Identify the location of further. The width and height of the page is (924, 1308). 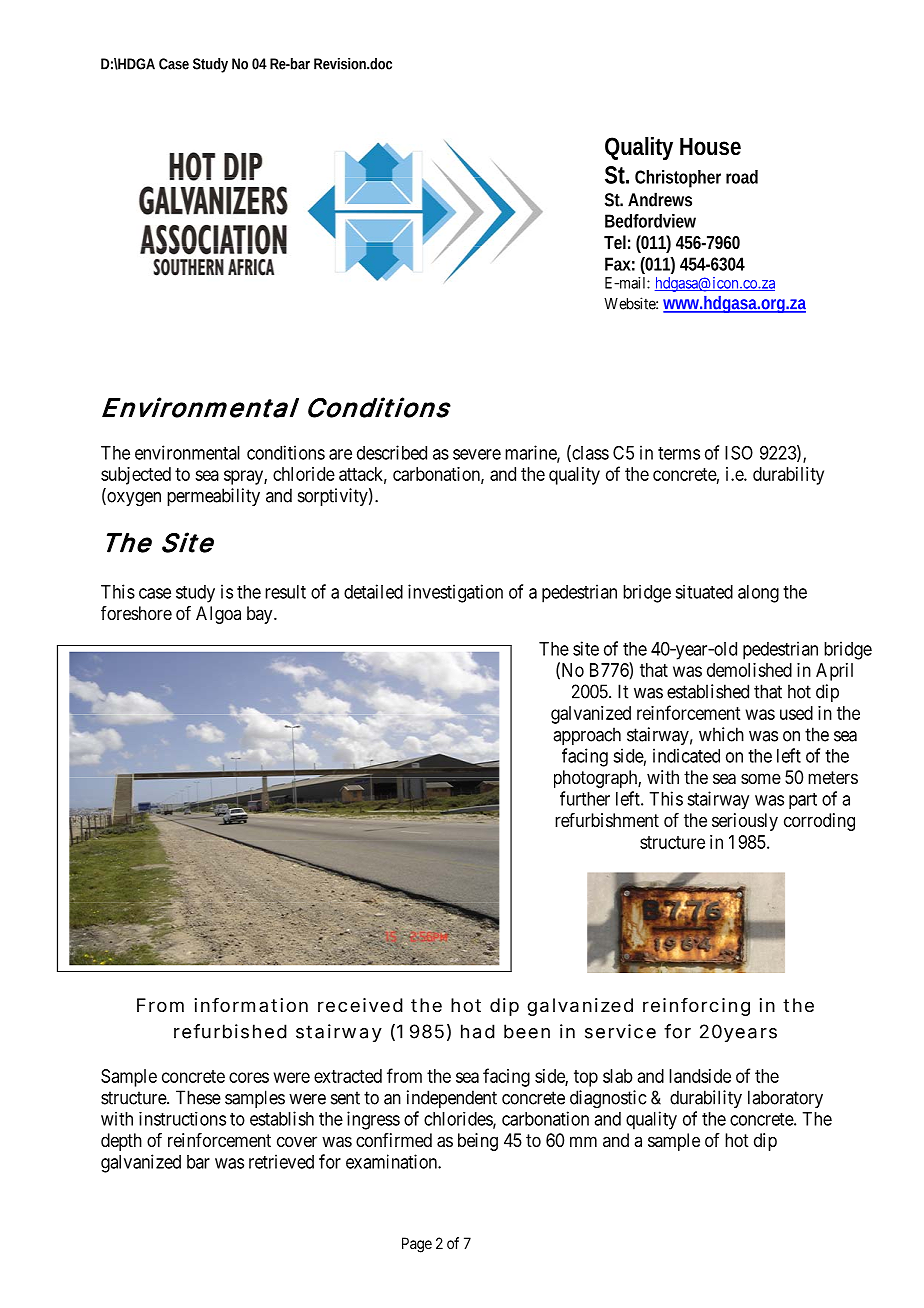
(585, 798).
